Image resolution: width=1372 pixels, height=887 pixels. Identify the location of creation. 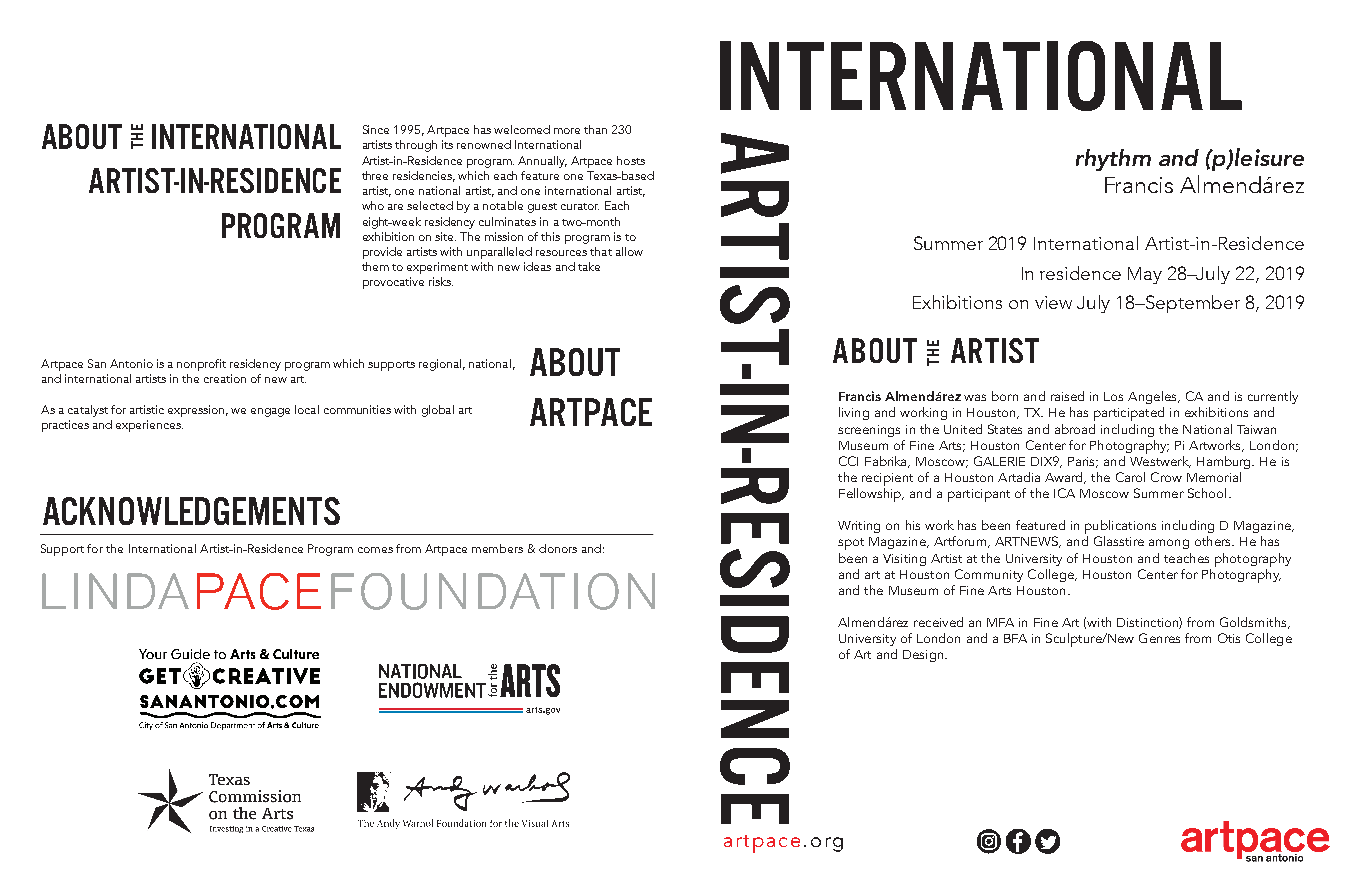
(225, 378).
